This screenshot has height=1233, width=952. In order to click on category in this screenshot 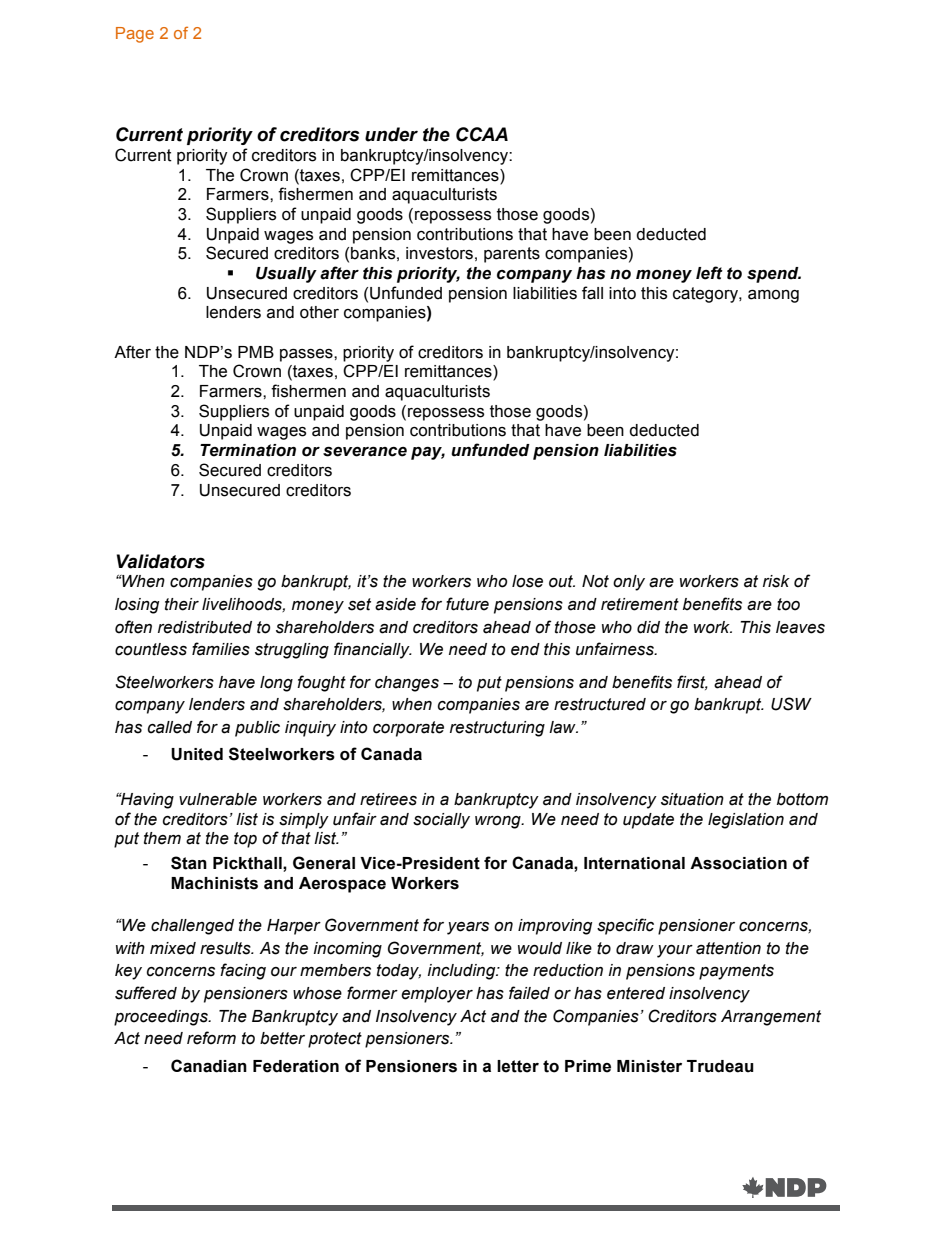, I will do `click(706, 295)`.
